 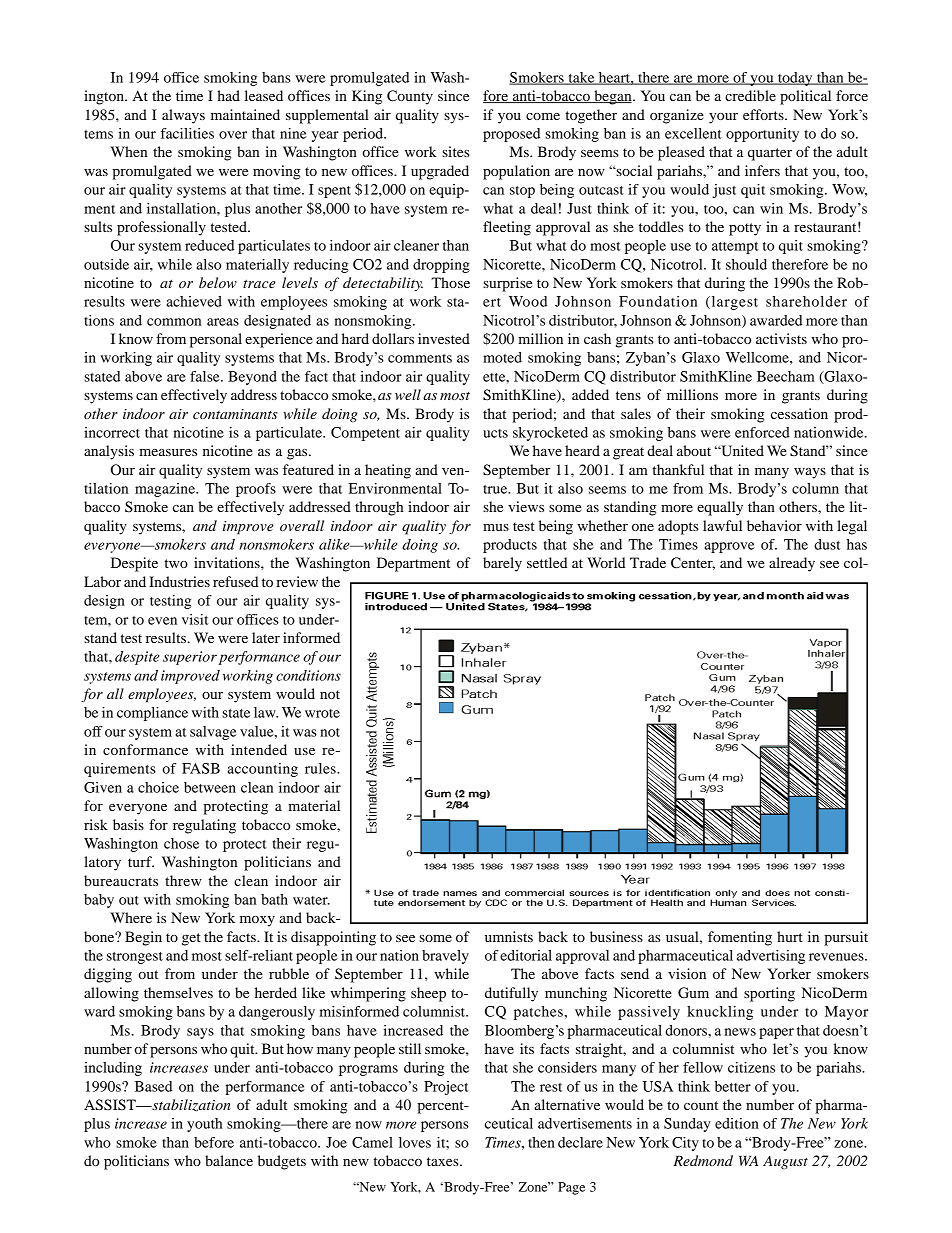 What do you see at coordinates (785, 1162) in the page?
I see `August` at bounding box center [785, 1162].
